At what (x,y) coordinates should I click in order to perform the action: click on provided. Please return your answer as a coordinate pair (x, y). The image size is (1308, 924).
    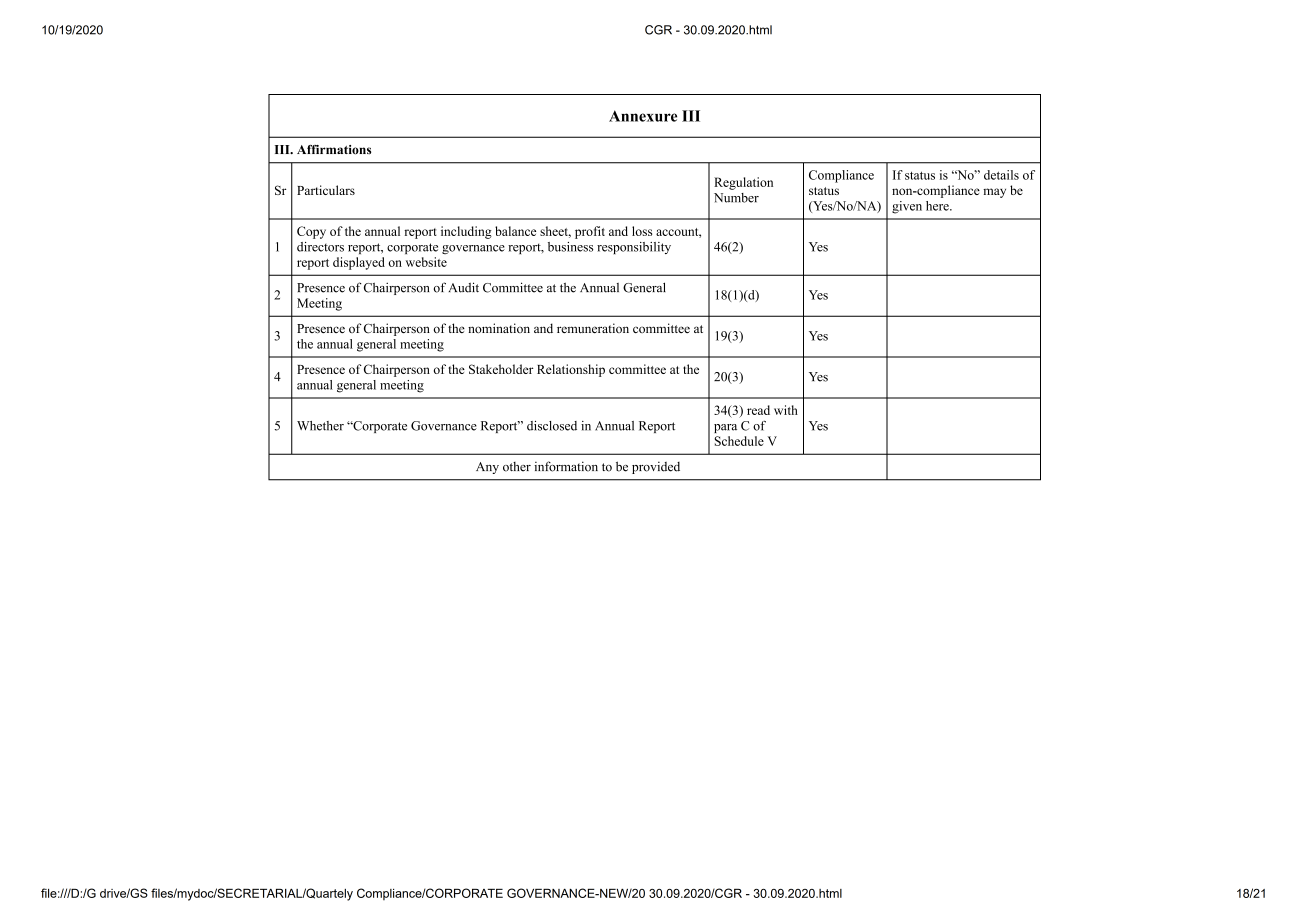
    Looking at the image, I should click on (656, 467).
